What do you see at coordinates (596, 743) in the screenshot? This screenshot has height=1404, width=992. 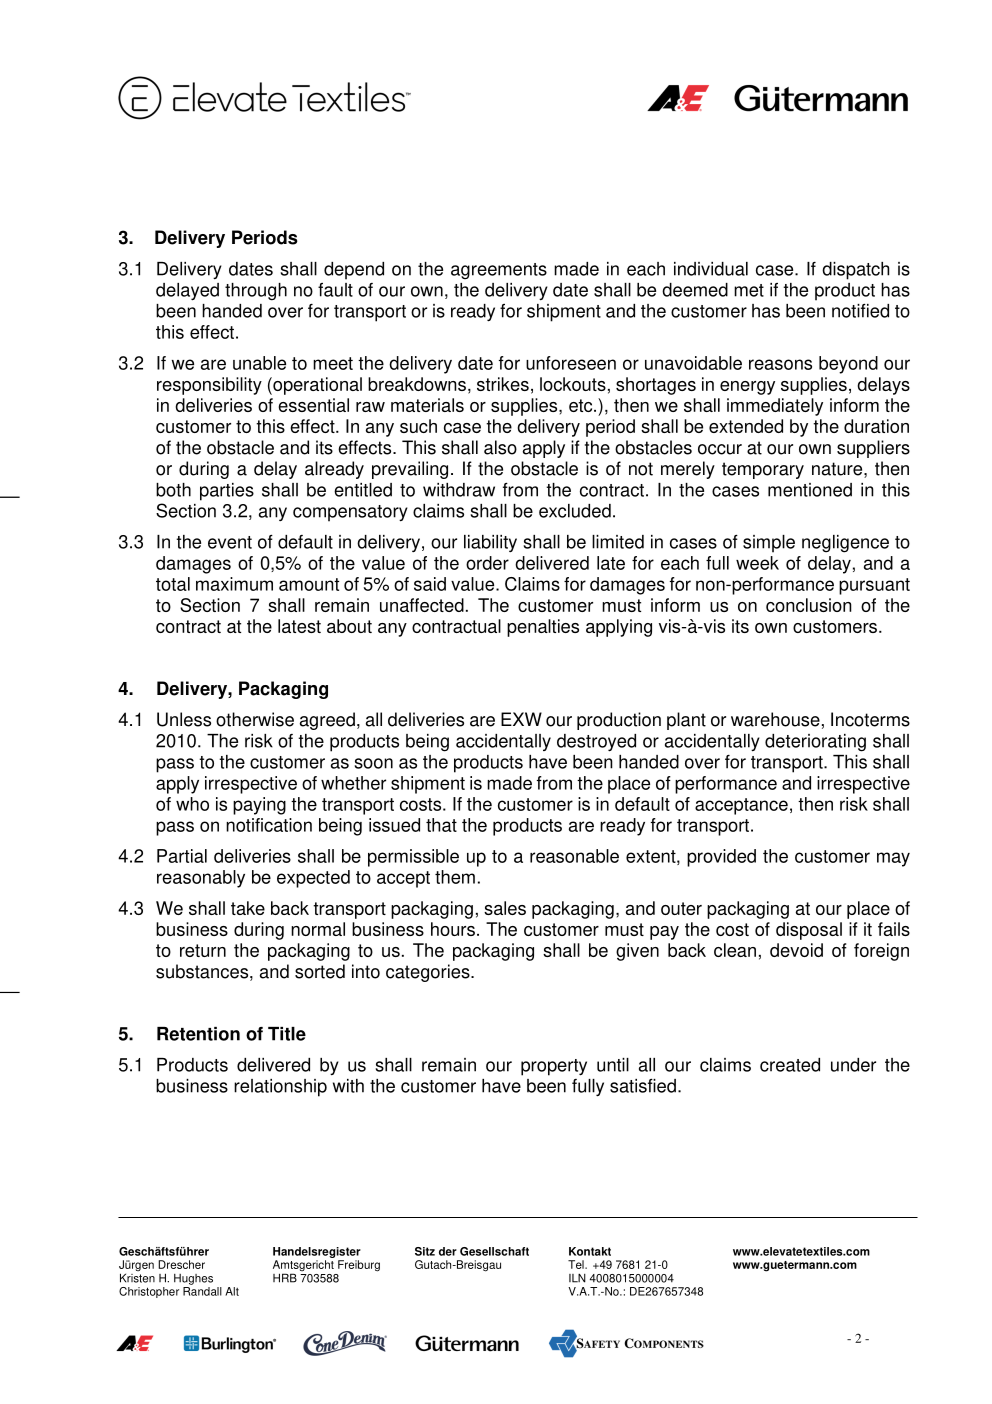 I see `destroyed` at bounding box center [596, 743].
